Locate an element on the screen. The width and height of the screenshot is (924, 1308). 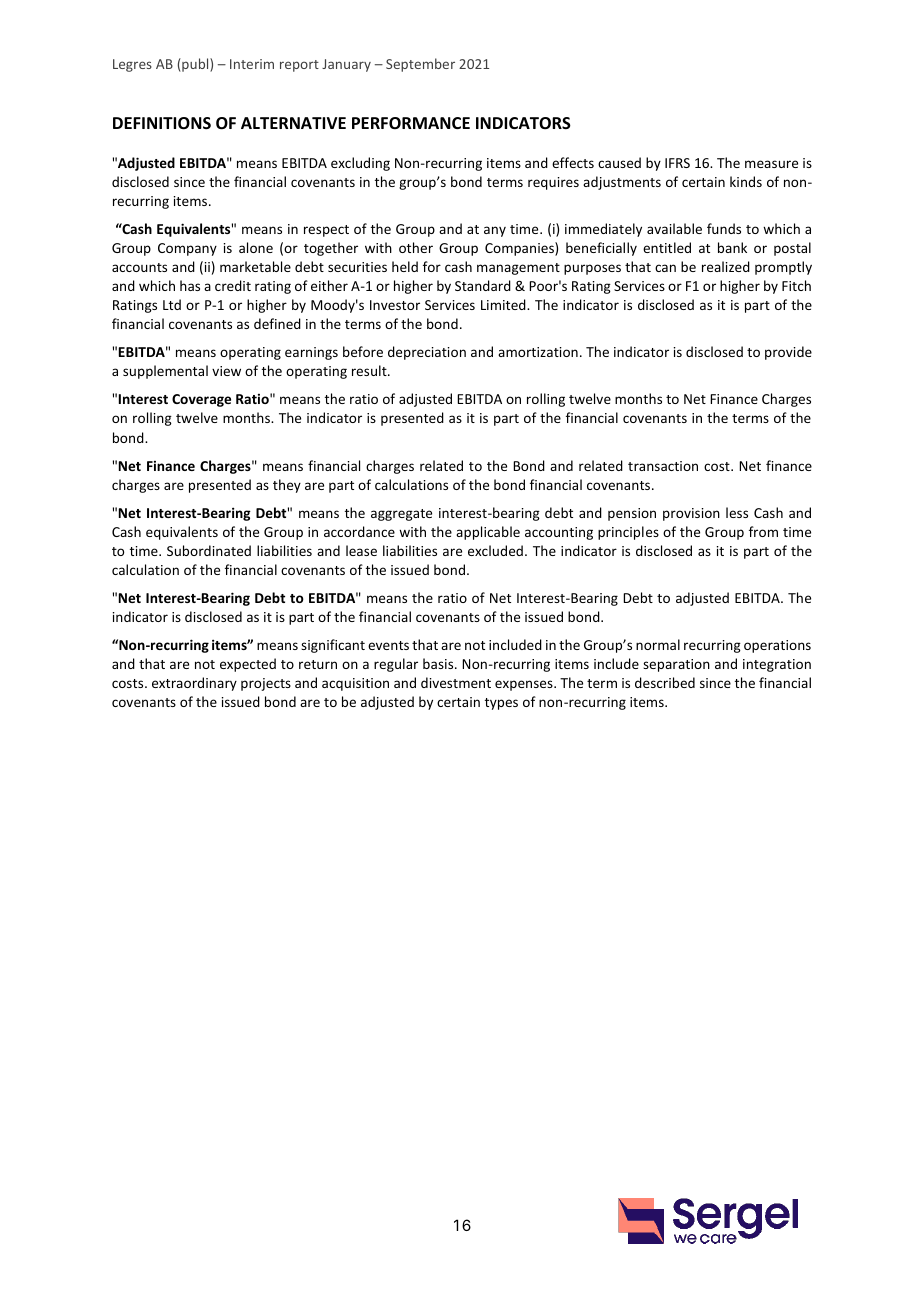
publ is located at coordinates (195, 65).
